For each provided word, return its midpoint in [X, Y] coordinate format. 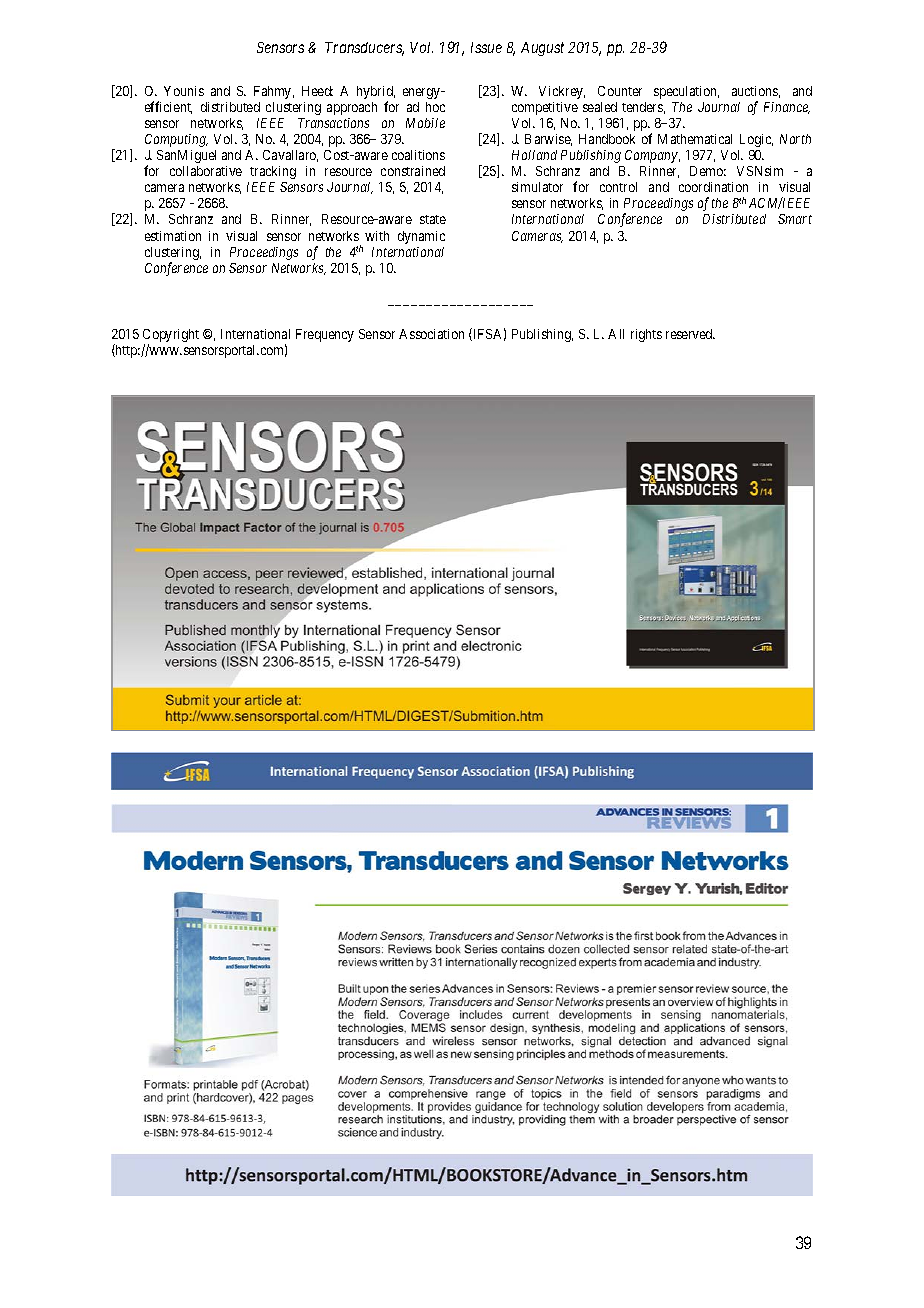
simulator [537, 187]
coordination [713, 187]
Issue [486, 47]
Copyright [171, 337]
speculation [686, 92]
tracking [273, 172]
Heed [317, 91]
